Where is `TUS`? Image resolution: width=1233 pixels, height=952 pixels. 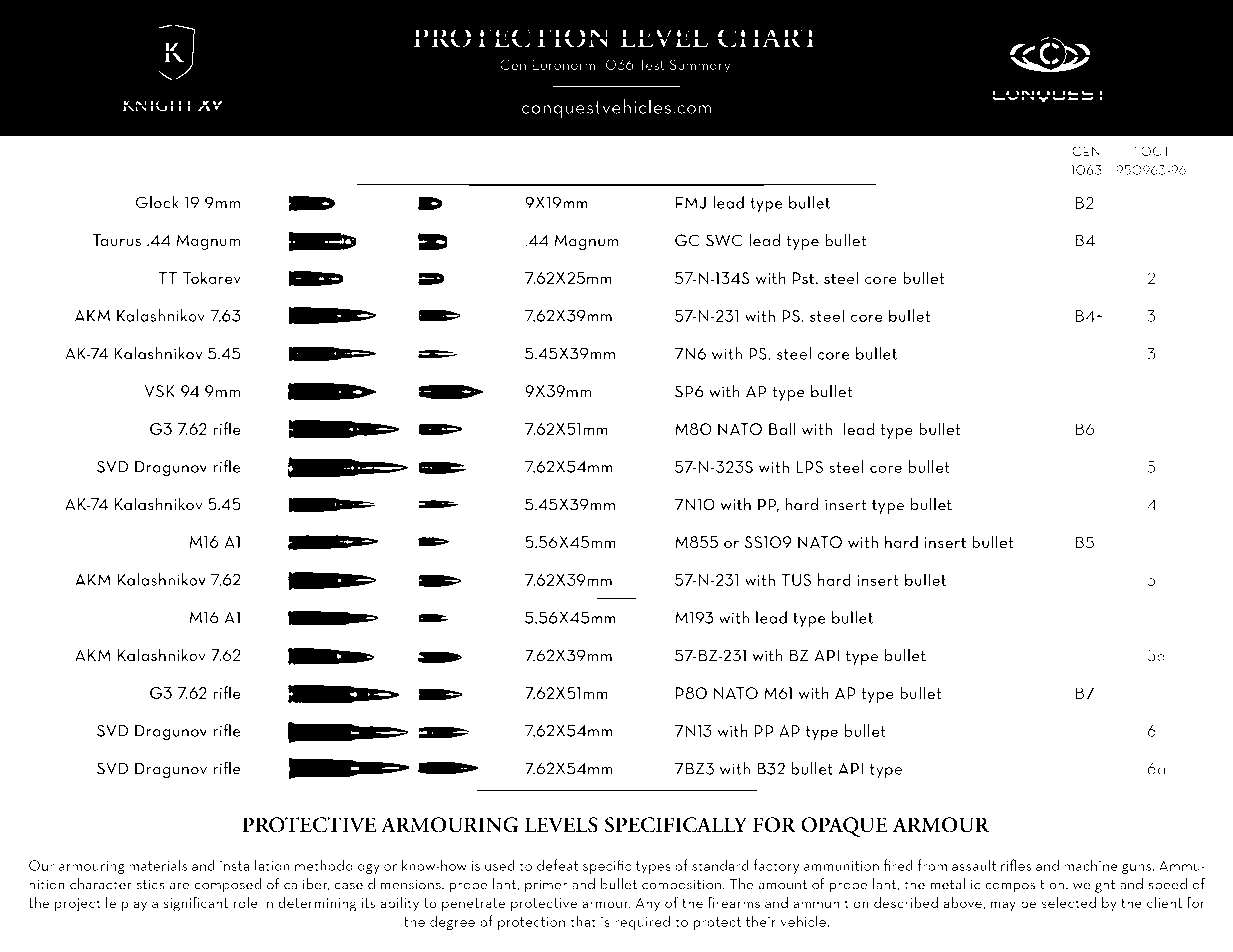 TUS is located at coordinates (796, 580).
